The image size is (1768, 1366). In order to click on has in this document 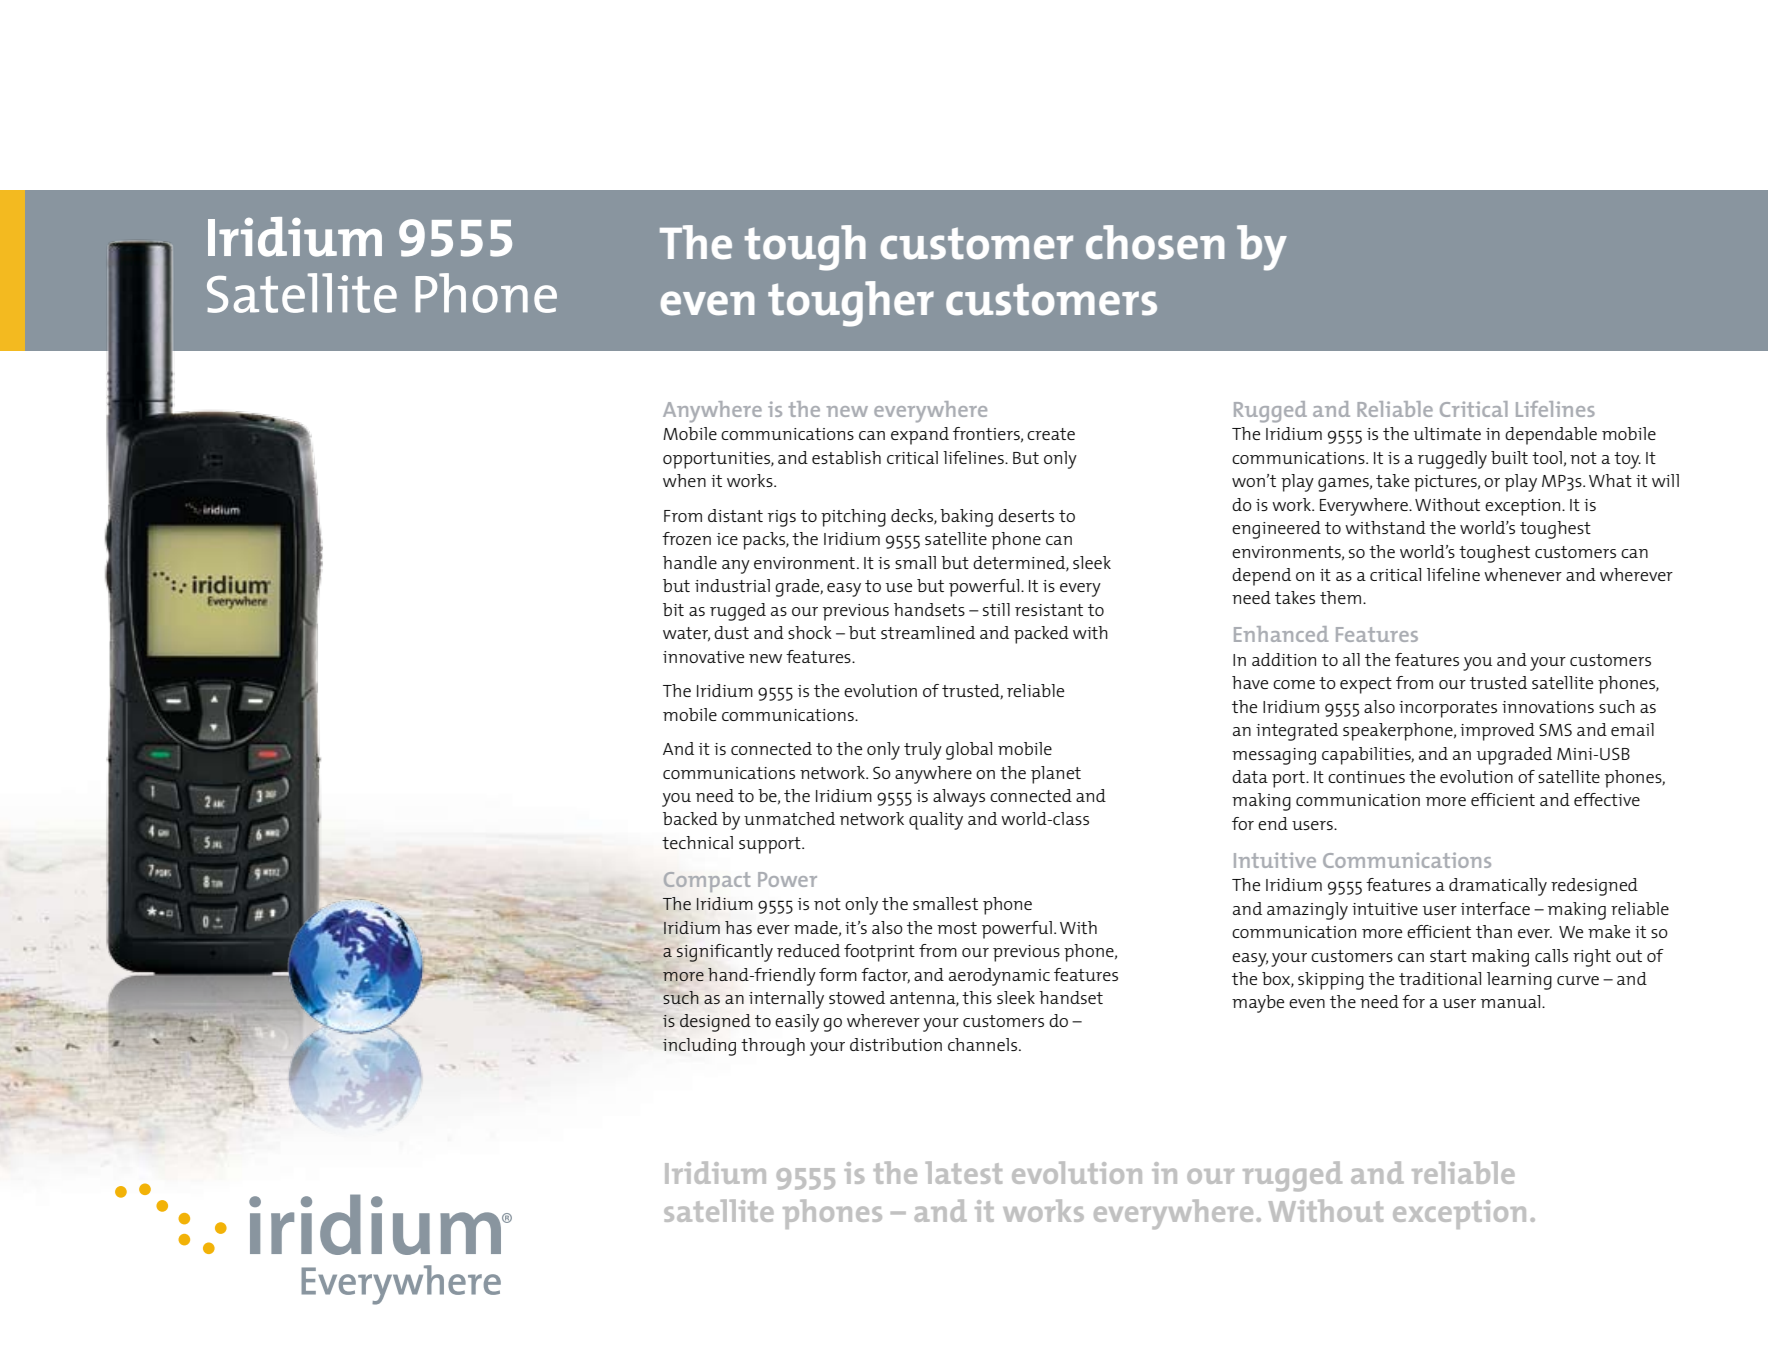, I will do `click(738, 927)`.
